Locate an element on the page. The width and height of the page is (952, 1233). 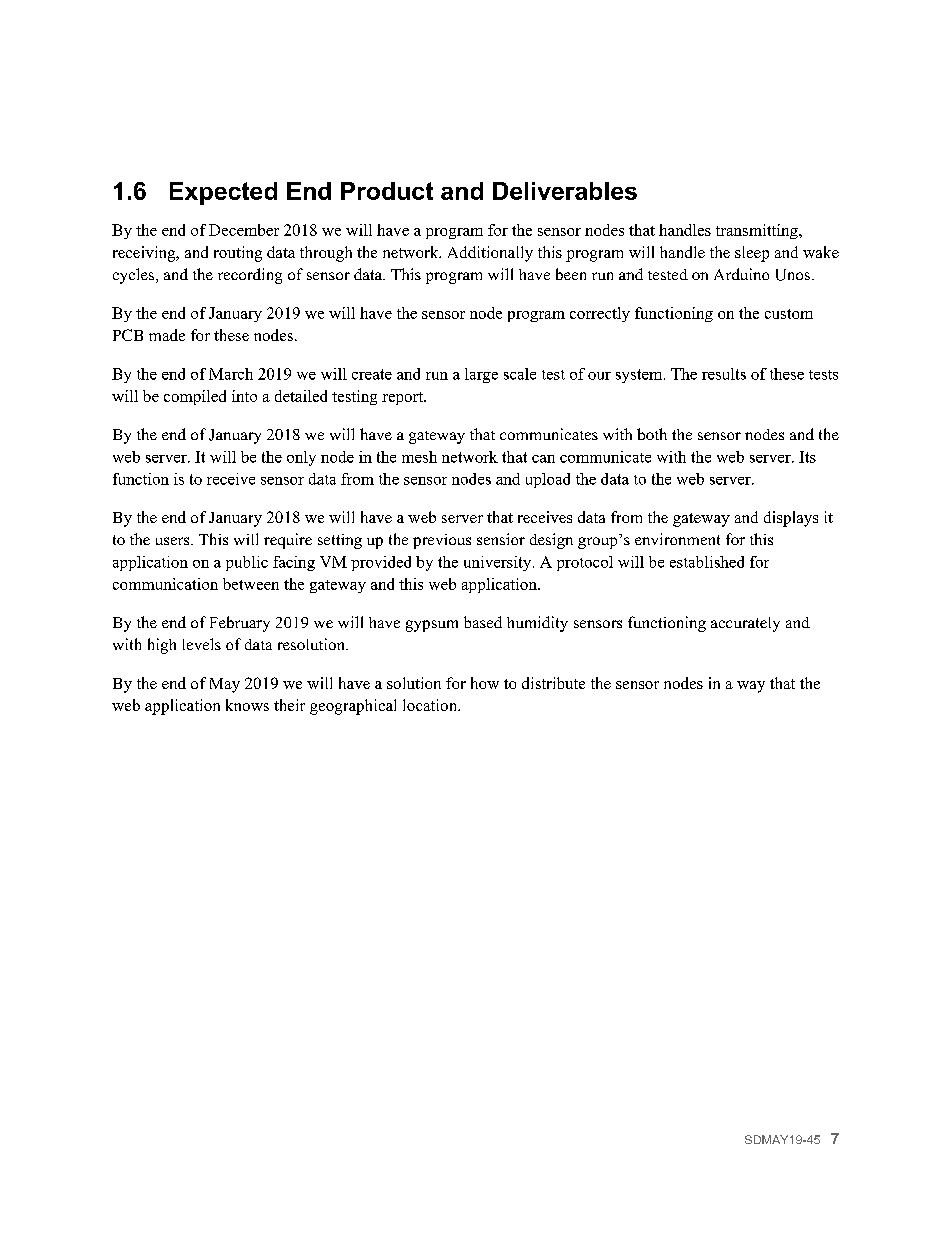
Its is located at coordinates (807, 457).
